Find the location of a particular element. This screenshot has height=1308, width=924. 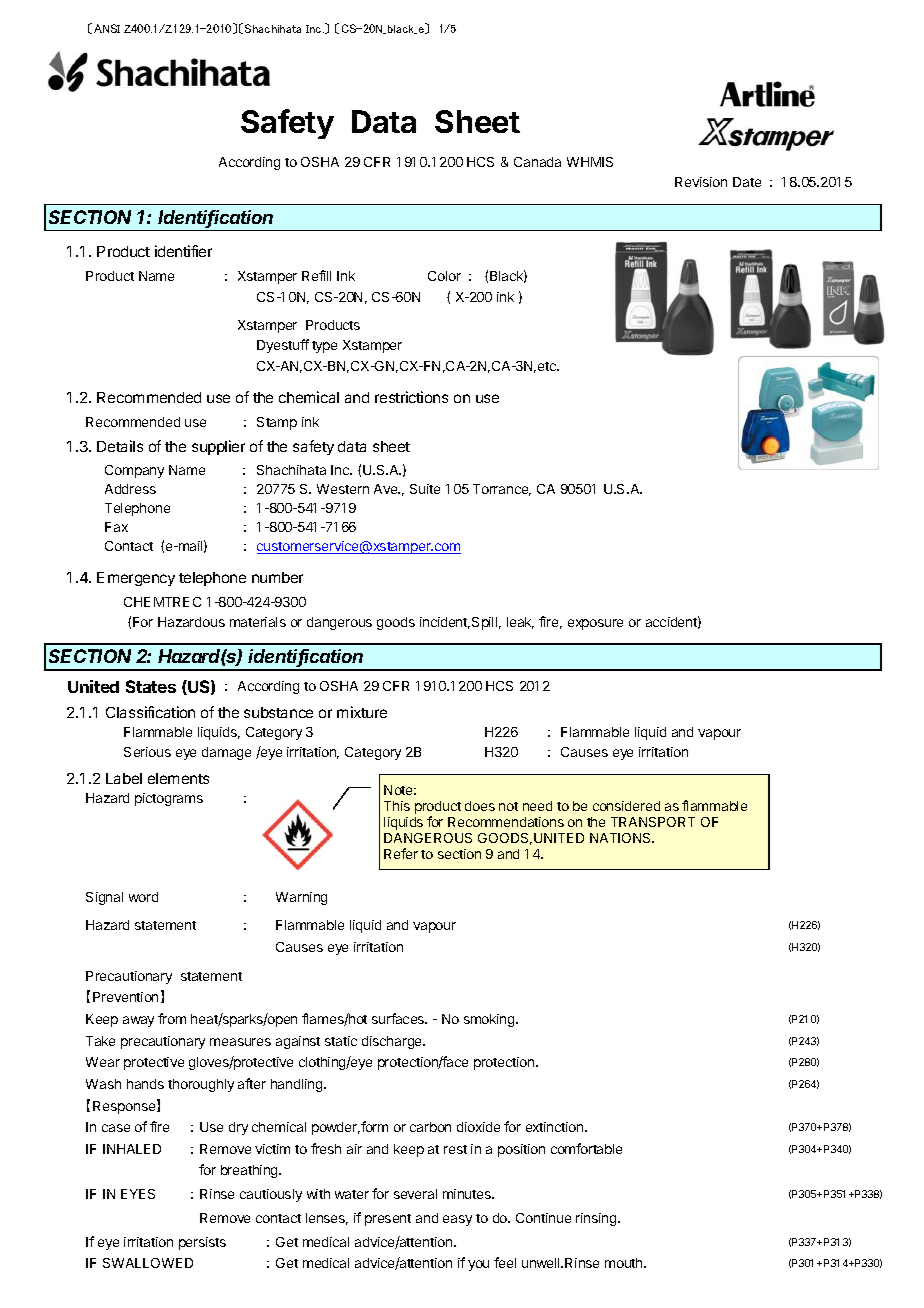

States is located at coordinates (151, 686).
